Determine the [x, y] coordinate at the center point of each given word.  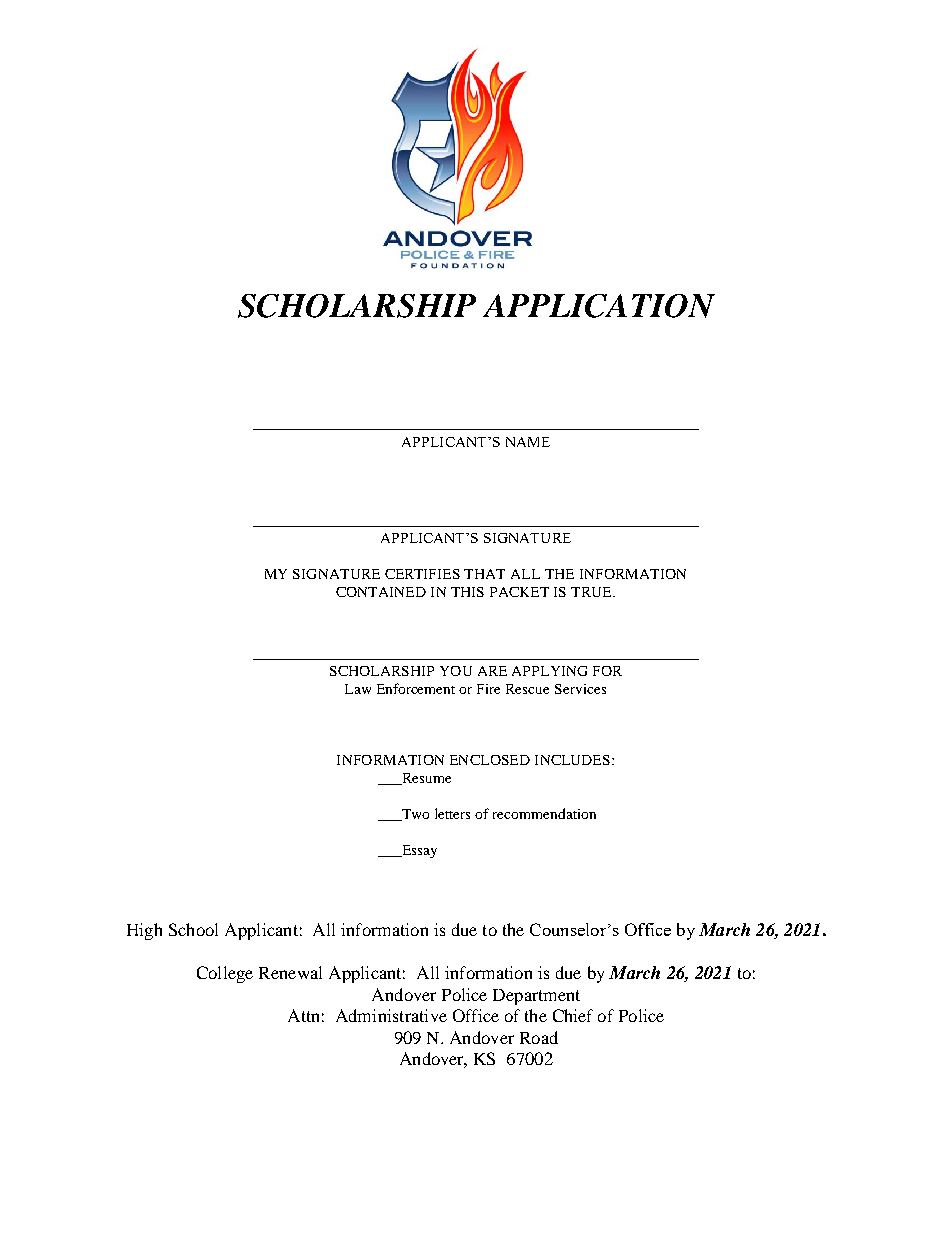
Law [358, 689]
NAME [528, 442]
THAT [484, 574]
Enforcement [416, 688]
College [225, 974]
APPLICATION [599, 306]
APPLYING [549, 671]
